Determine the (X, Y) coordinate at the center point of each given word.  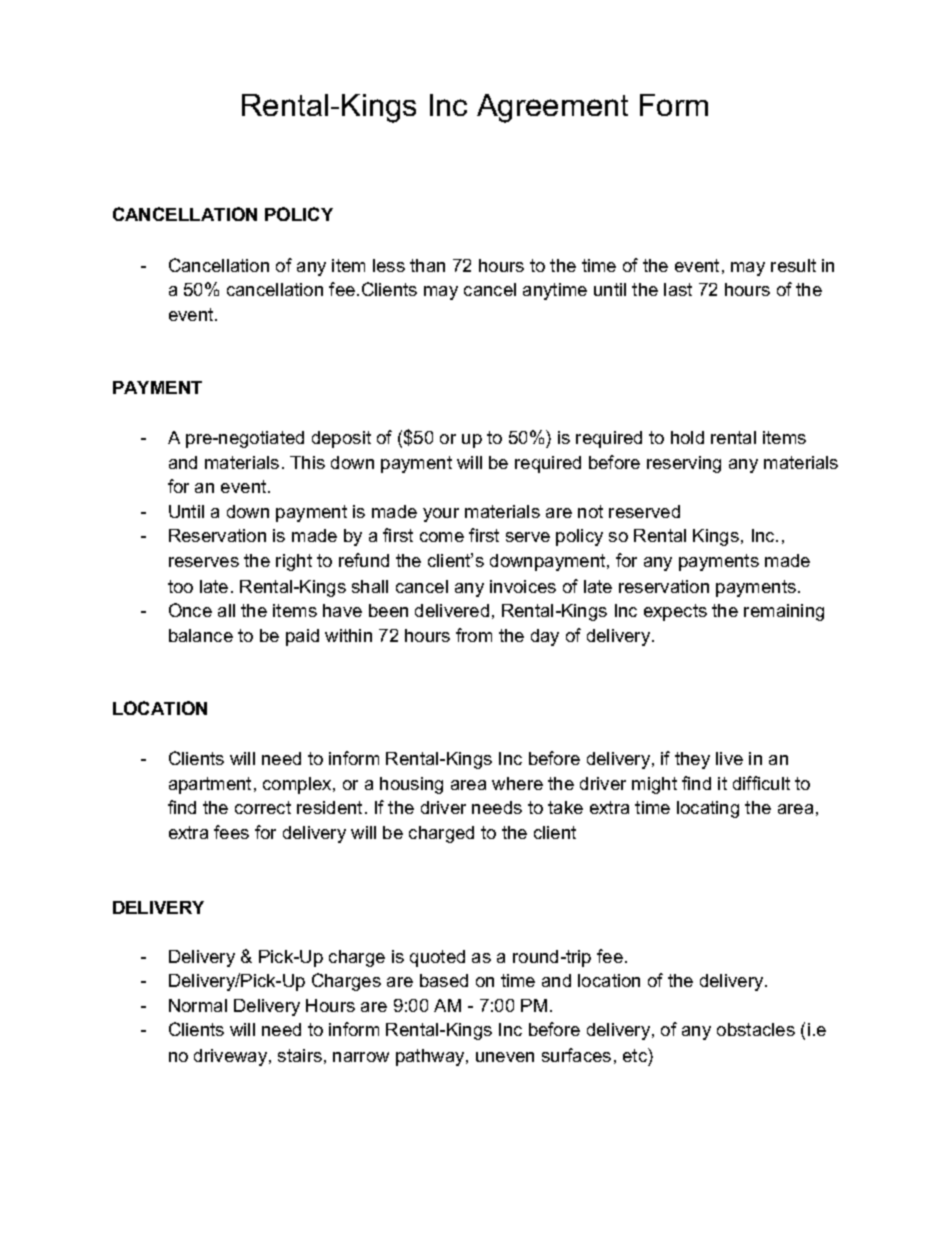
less (389, 265)
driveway (232, 1057)
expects (675, 612)
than (427, 265)
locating (708, 809)
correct (263, 807)
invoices (523, 586)
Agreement (552, 108)
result (793, 265)
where (517, 783)
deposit (341, 439)
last (678, 289)
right (294, 562)
